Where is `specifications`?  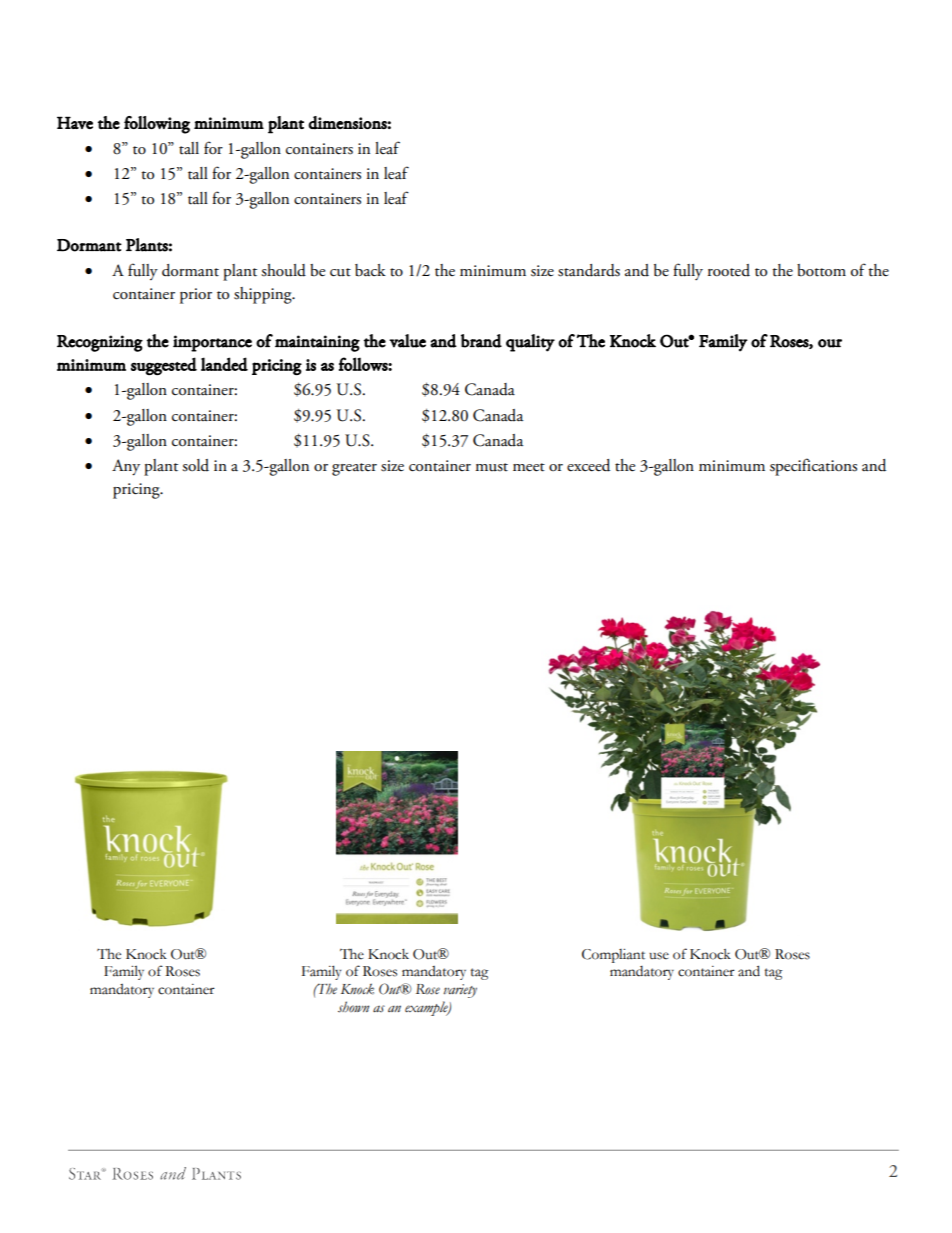 specifications is located at coordinates (813, 467).
